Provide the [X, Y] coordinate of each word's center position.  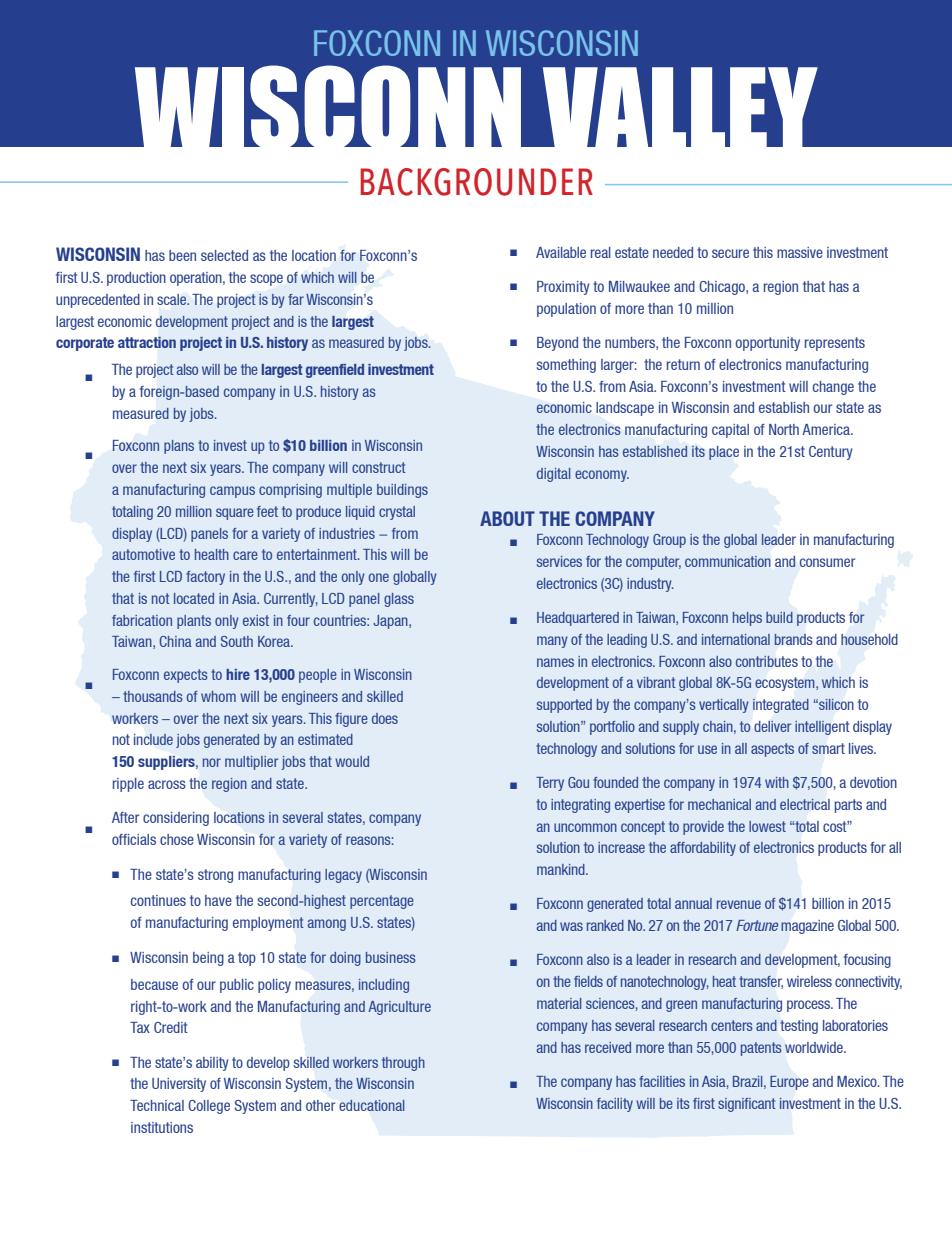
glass [399, 600]
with [777, 782]
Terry [550, 784]
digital [553, 475]
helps [747, 619]
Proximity [563, 288]
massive [800, 252]
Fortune [757, 925]
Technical [157, 1105]
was [571, 926]
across [167, 784]
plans [179, 447]
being [208, 959]
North [784, 429]
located [194, 598]
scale [173, 299]
